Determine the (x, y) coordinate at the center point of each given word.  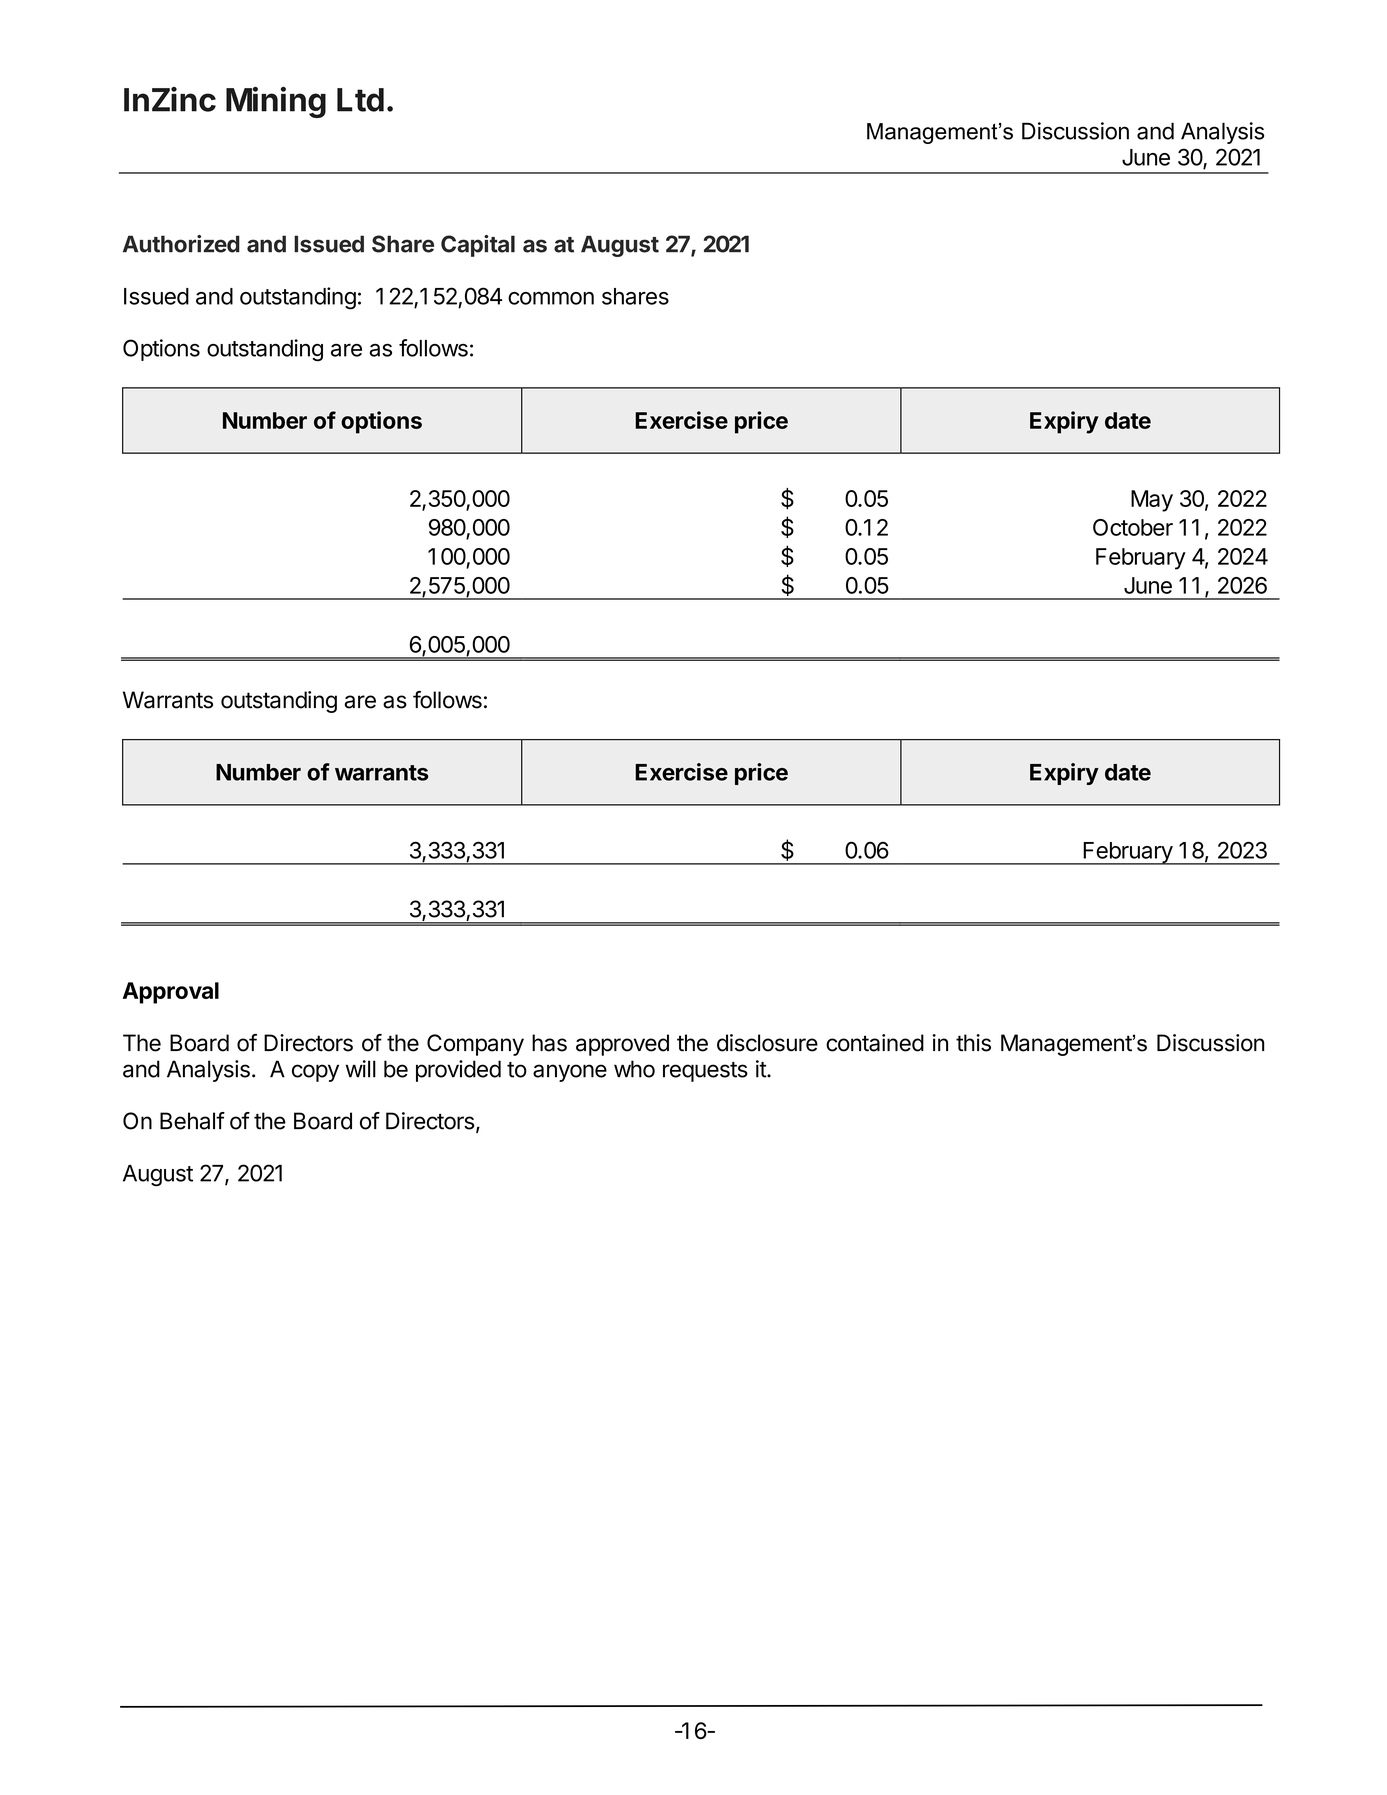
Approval (171, 993)
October (1133, 527)
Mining (276, 102)
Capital (478, 246)
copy (315, 1073)
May (1152, 501)
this (973, 1043)
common (551, 298)
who (634, 1069)
